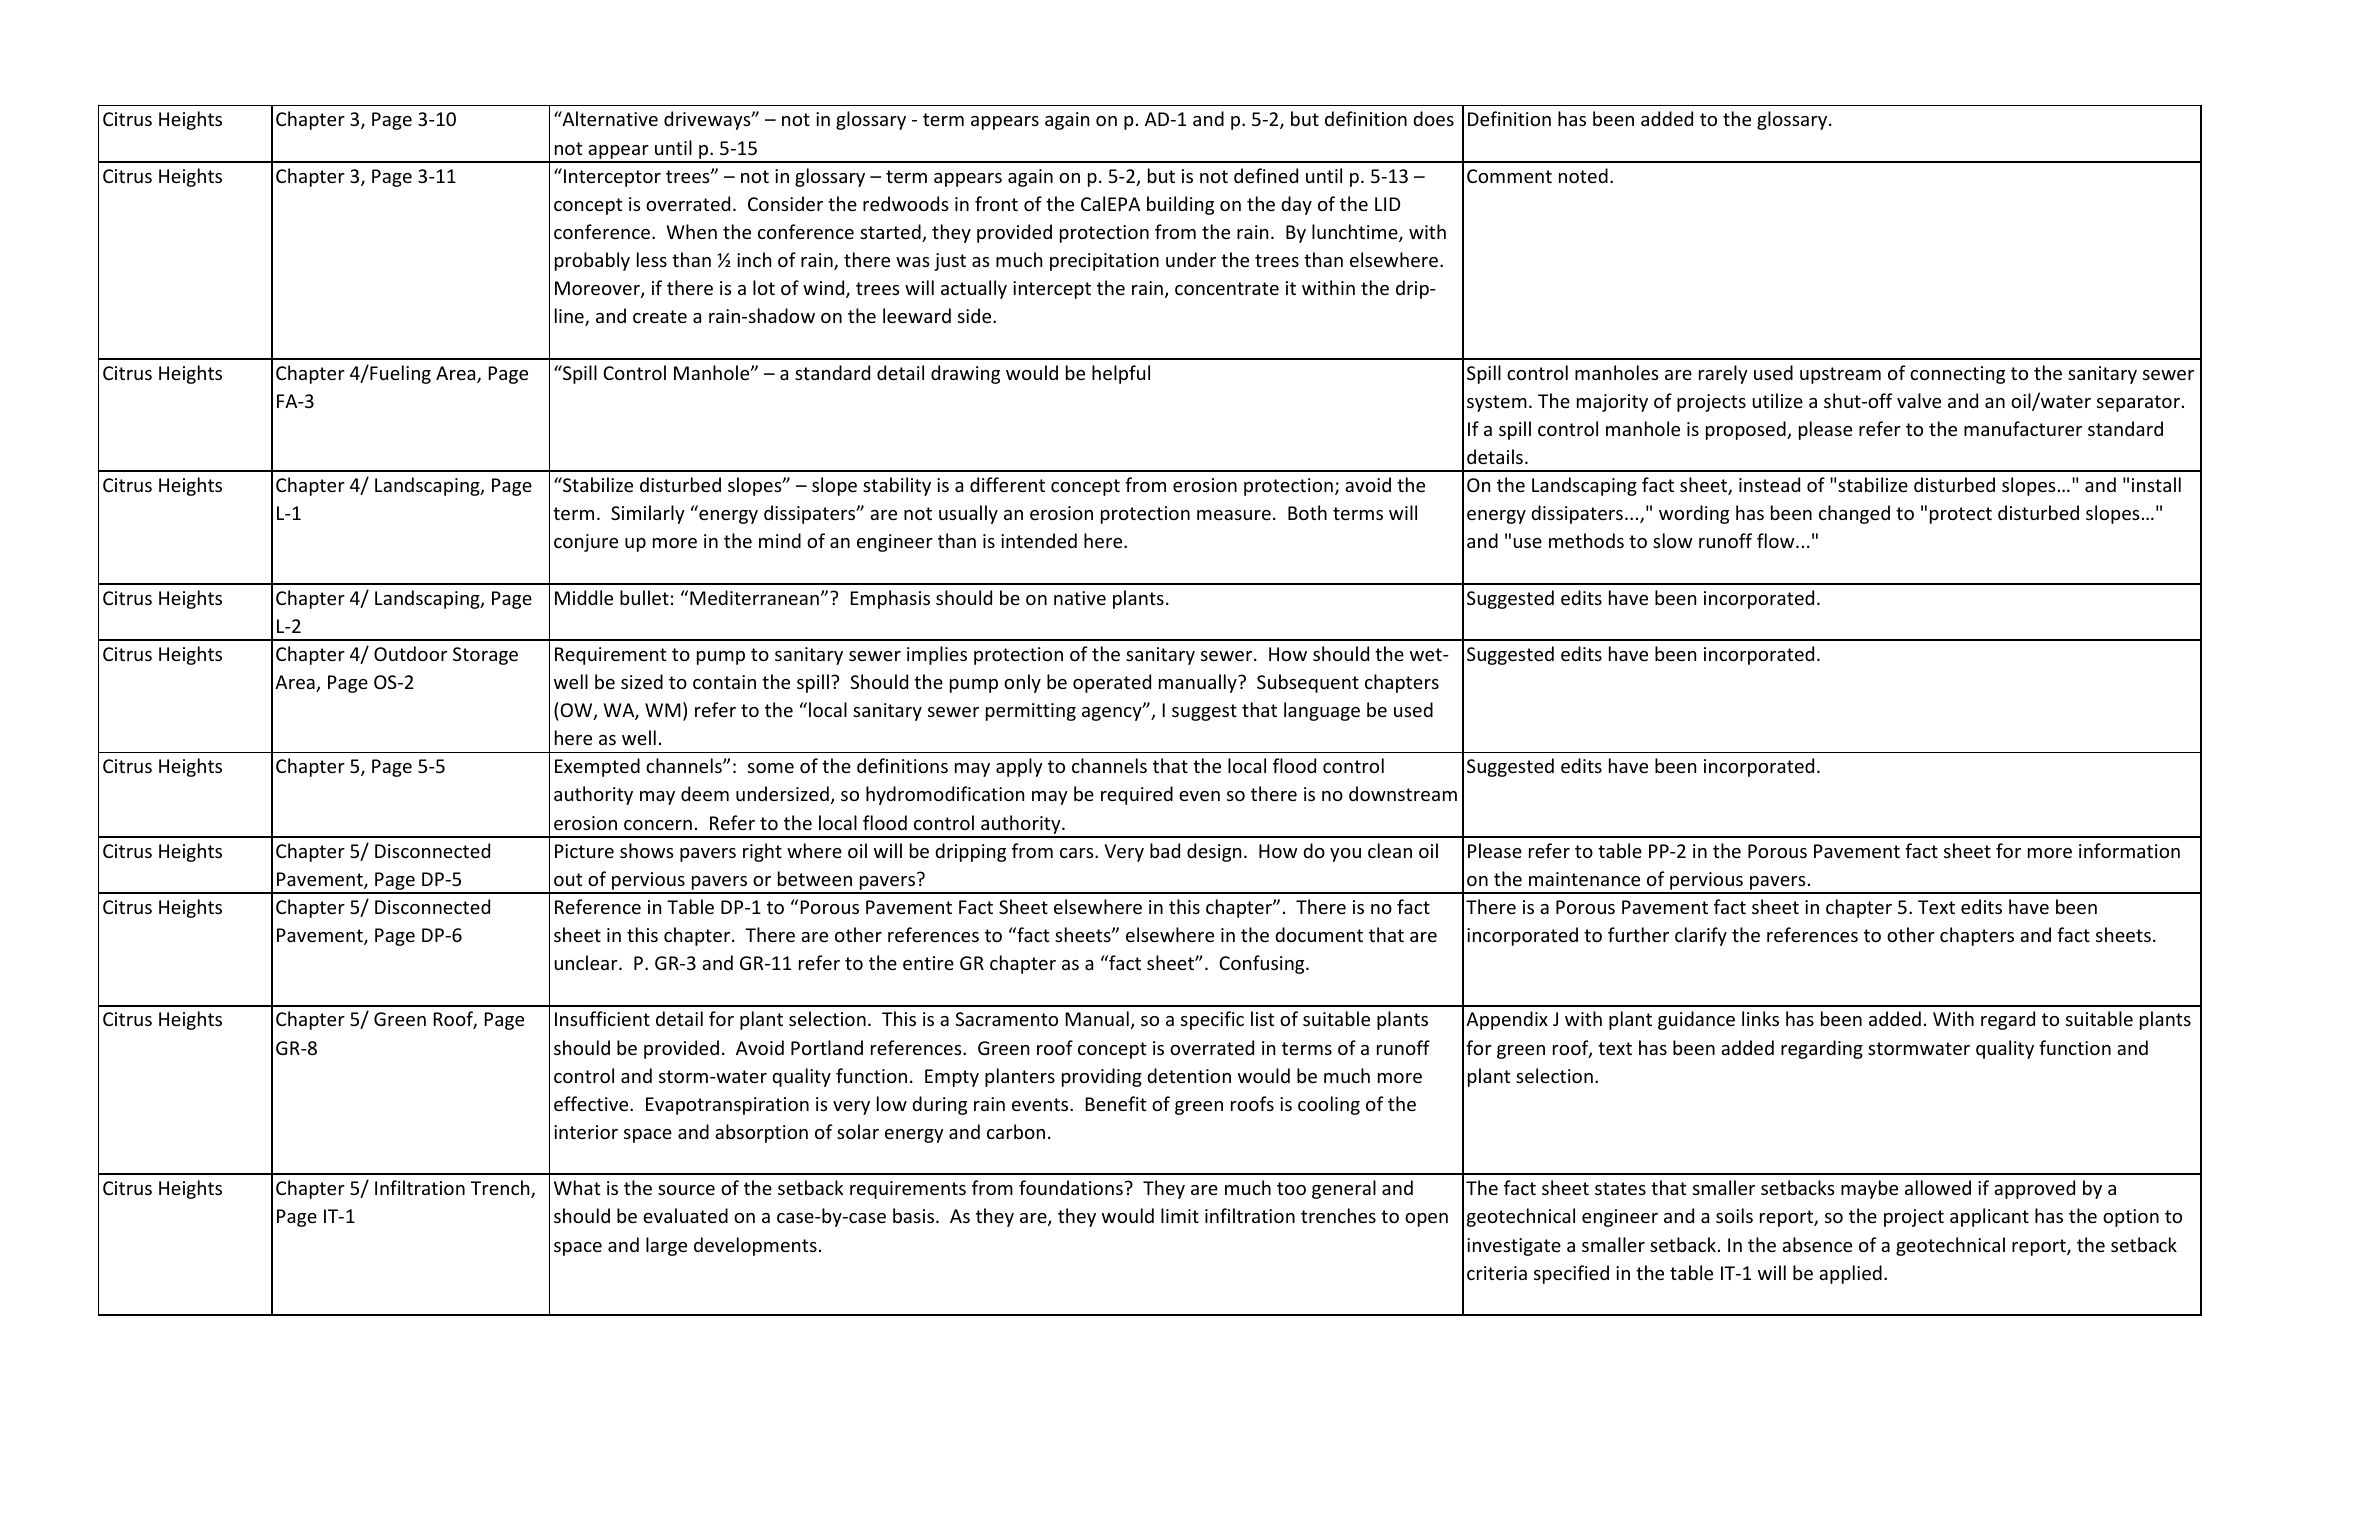  What do you see at coordinates (1583, 175) in the screenshot?
I see `noted` at bounding box center [1583, 175].
